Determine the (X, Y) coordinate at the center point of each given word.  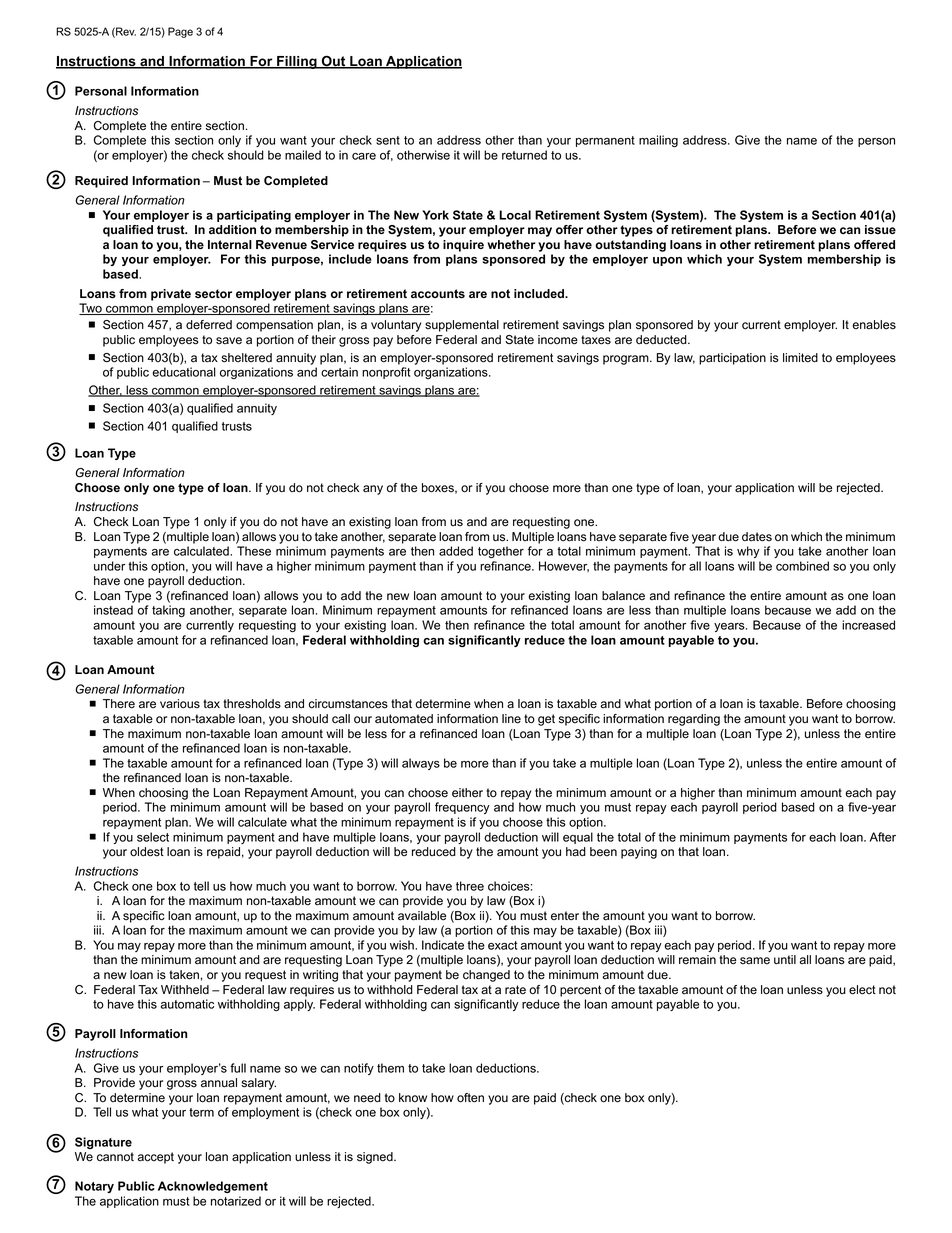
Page (180, 32)
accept (156, 1158)
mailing (658, 141)
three (470, 886)
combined (802, 566)
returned (524, 155)
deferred (209, 325)
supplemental (462, 326)
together (501, 552)
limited (800, 358)
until (785, 960)
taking (168, 611)
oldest (147, 852)
